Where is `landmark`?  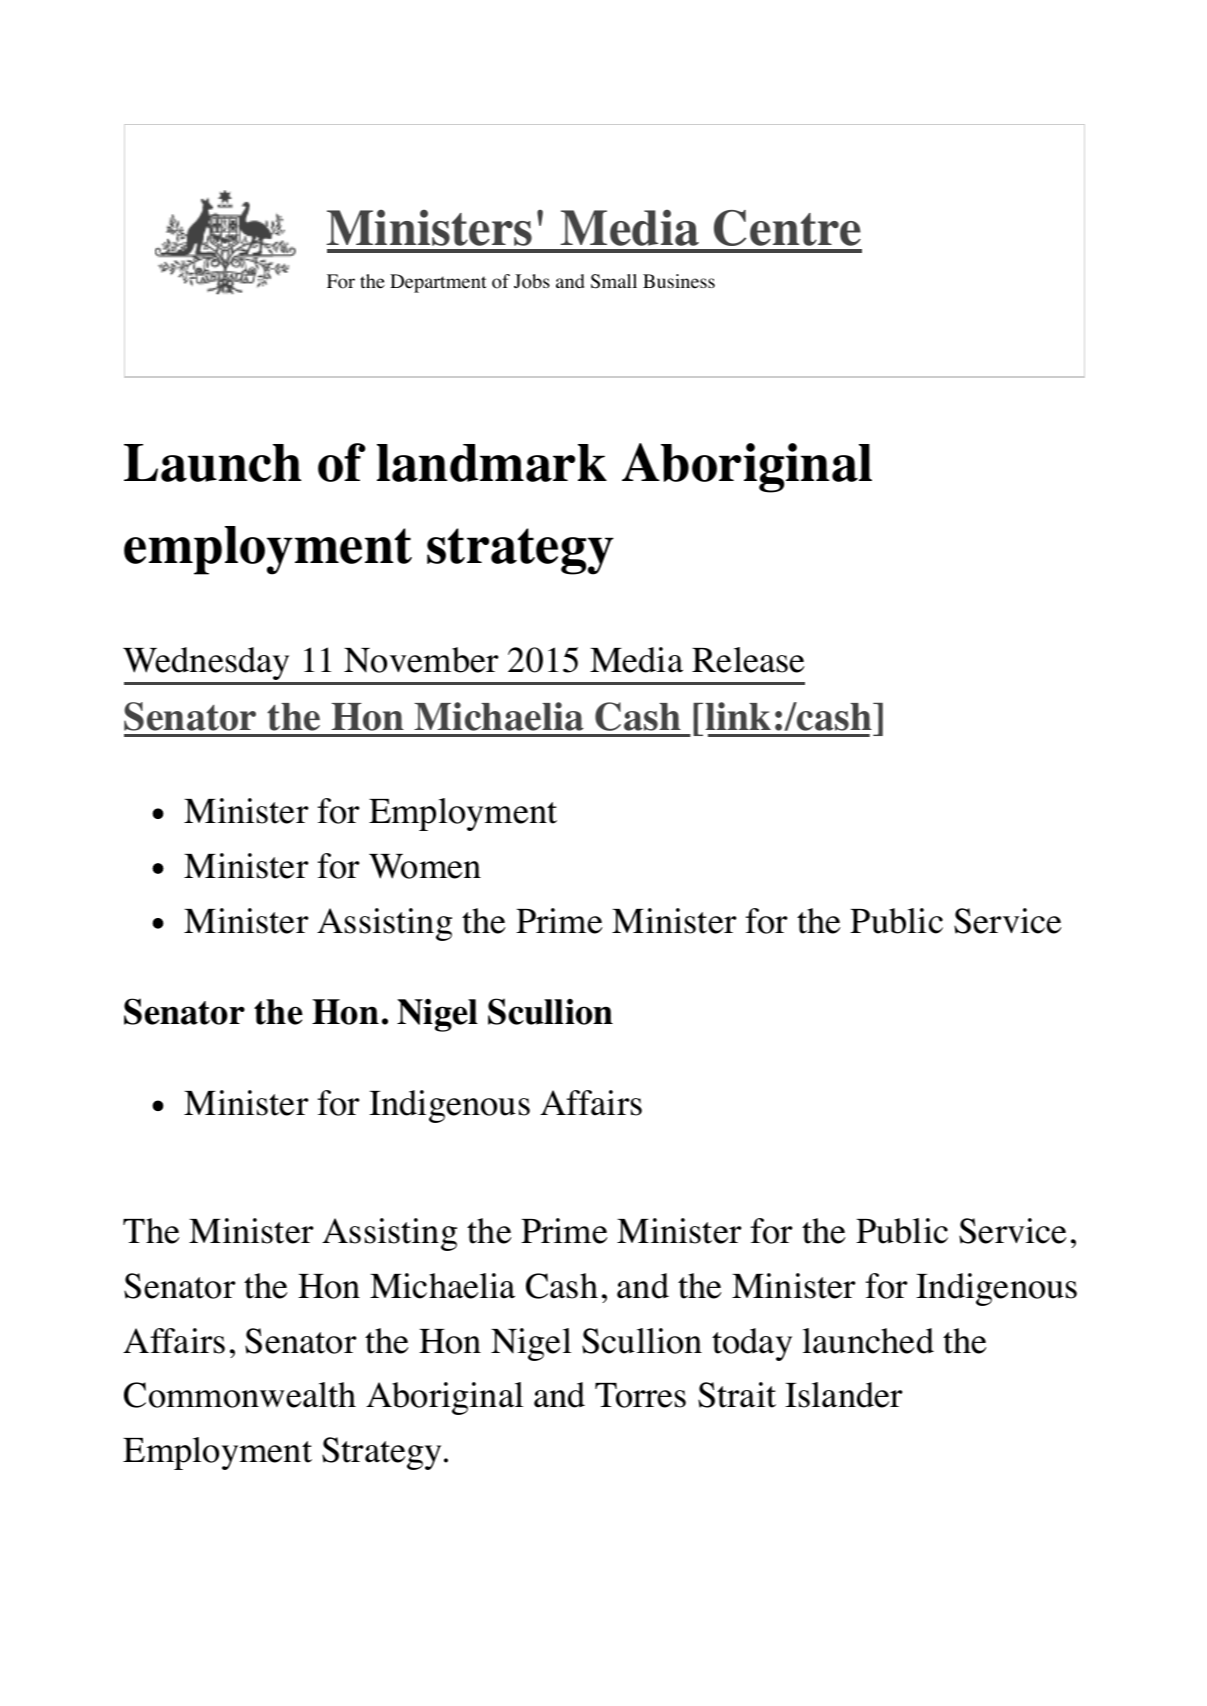
landmark is located at coordinates (492, 463).
